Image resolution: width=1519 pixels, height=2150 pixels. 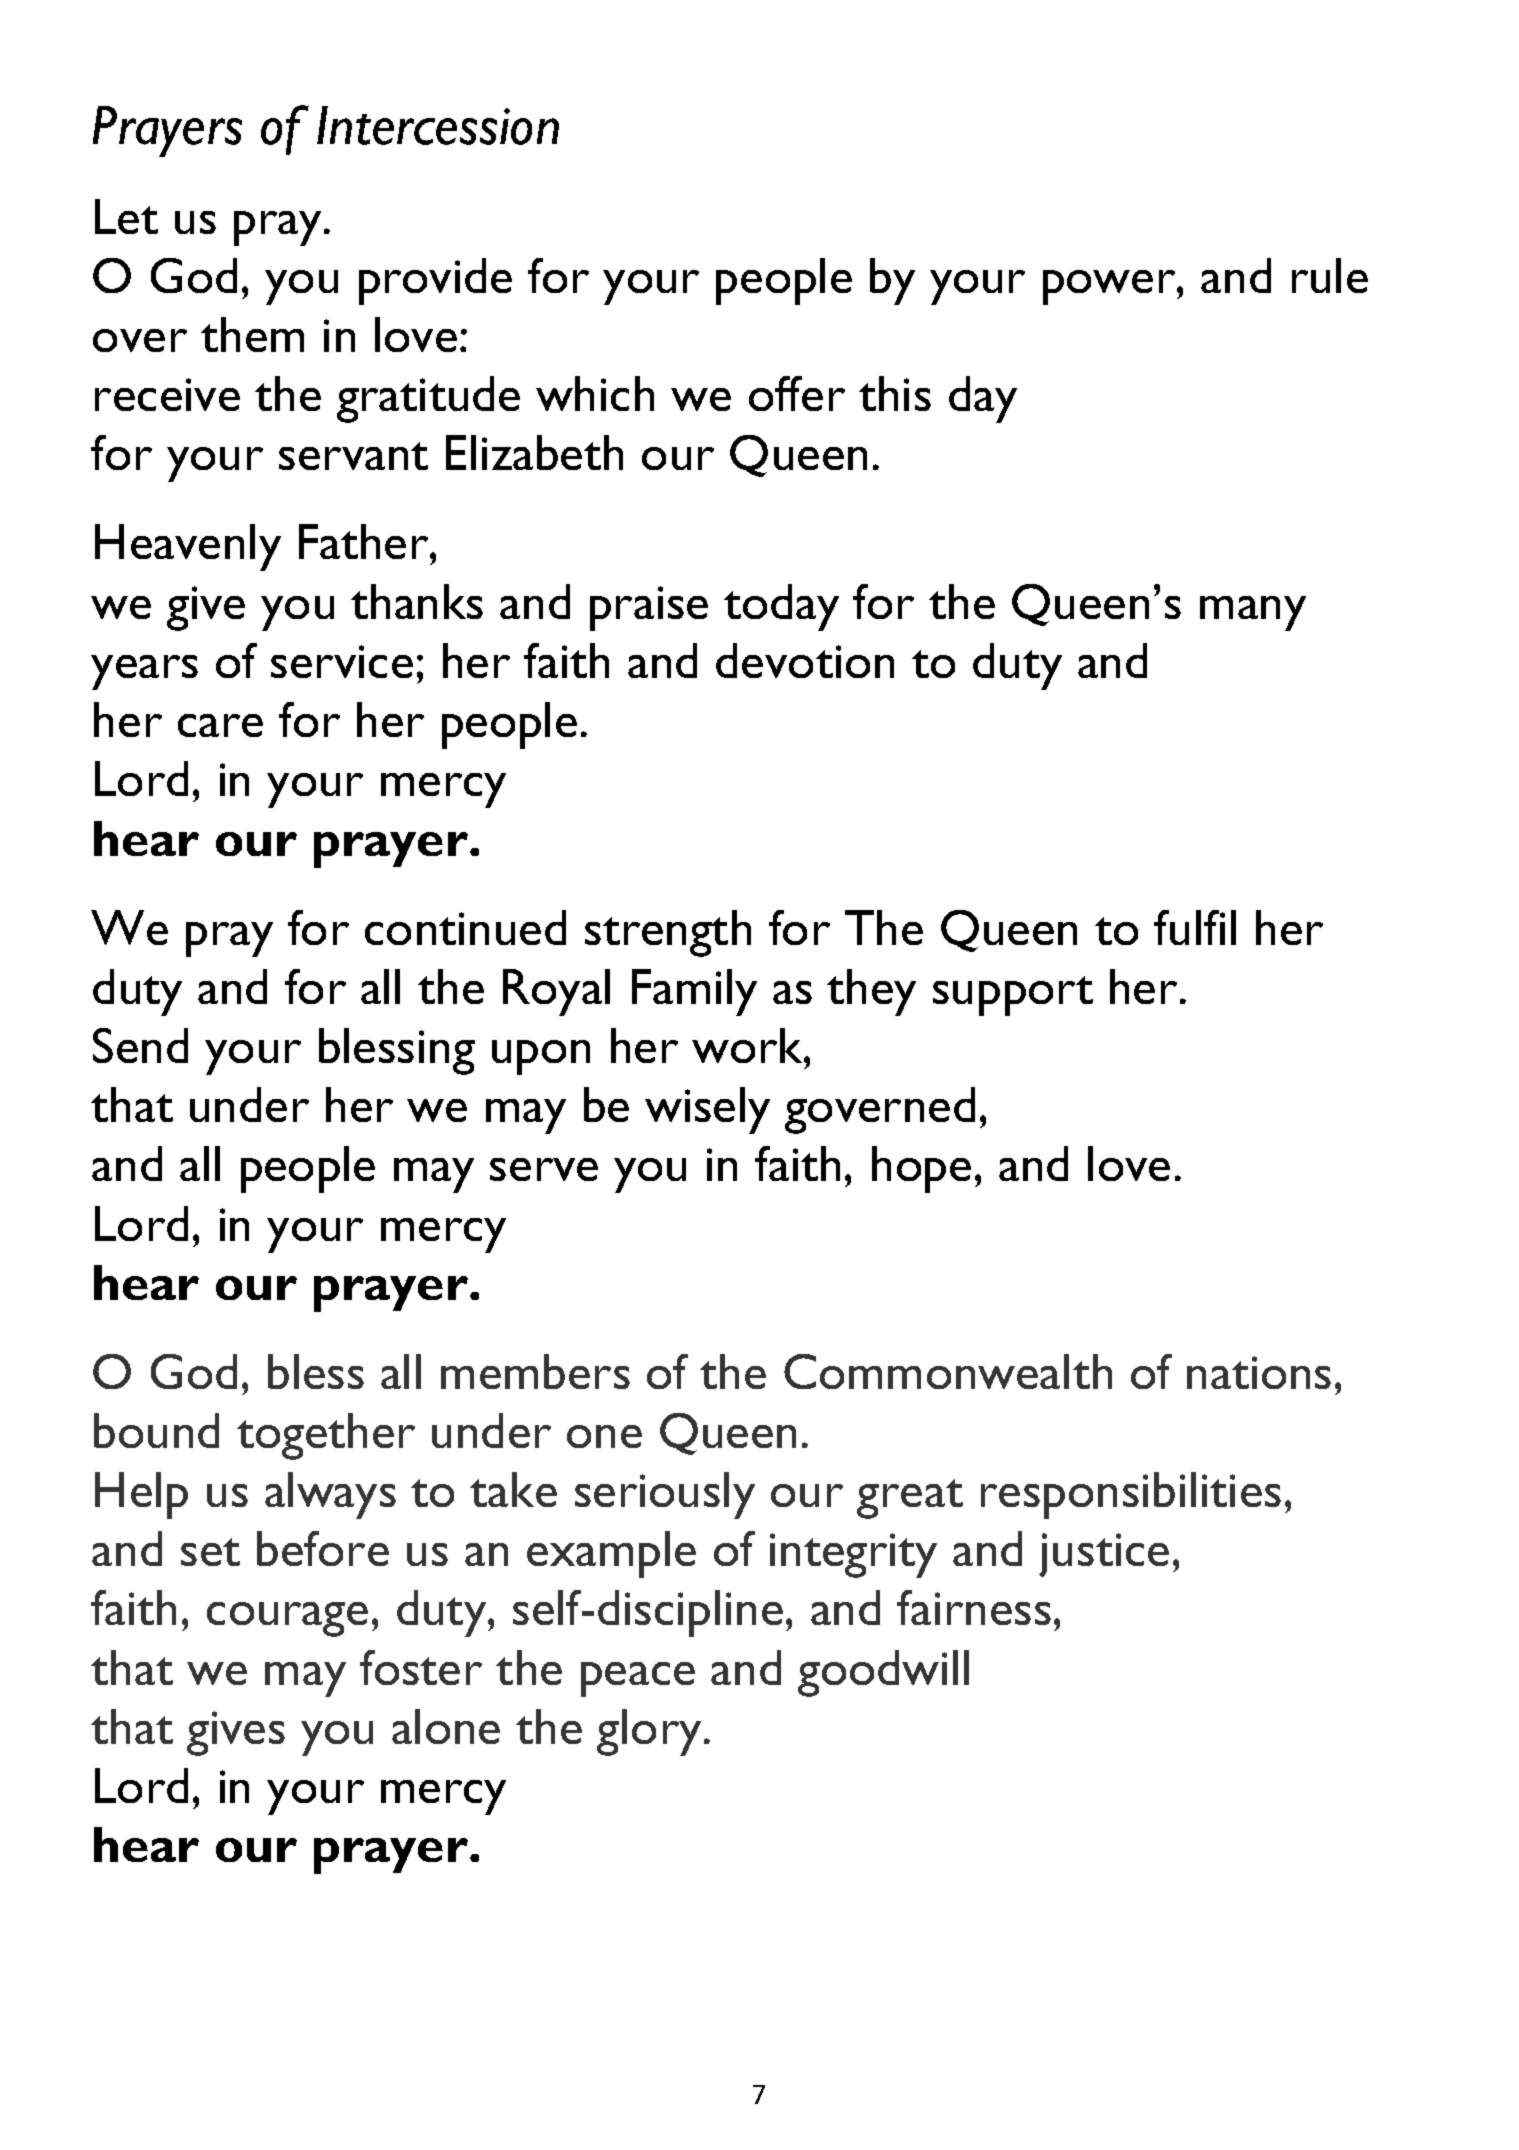 I want to click on devotion, so click(x=805, y=660).
